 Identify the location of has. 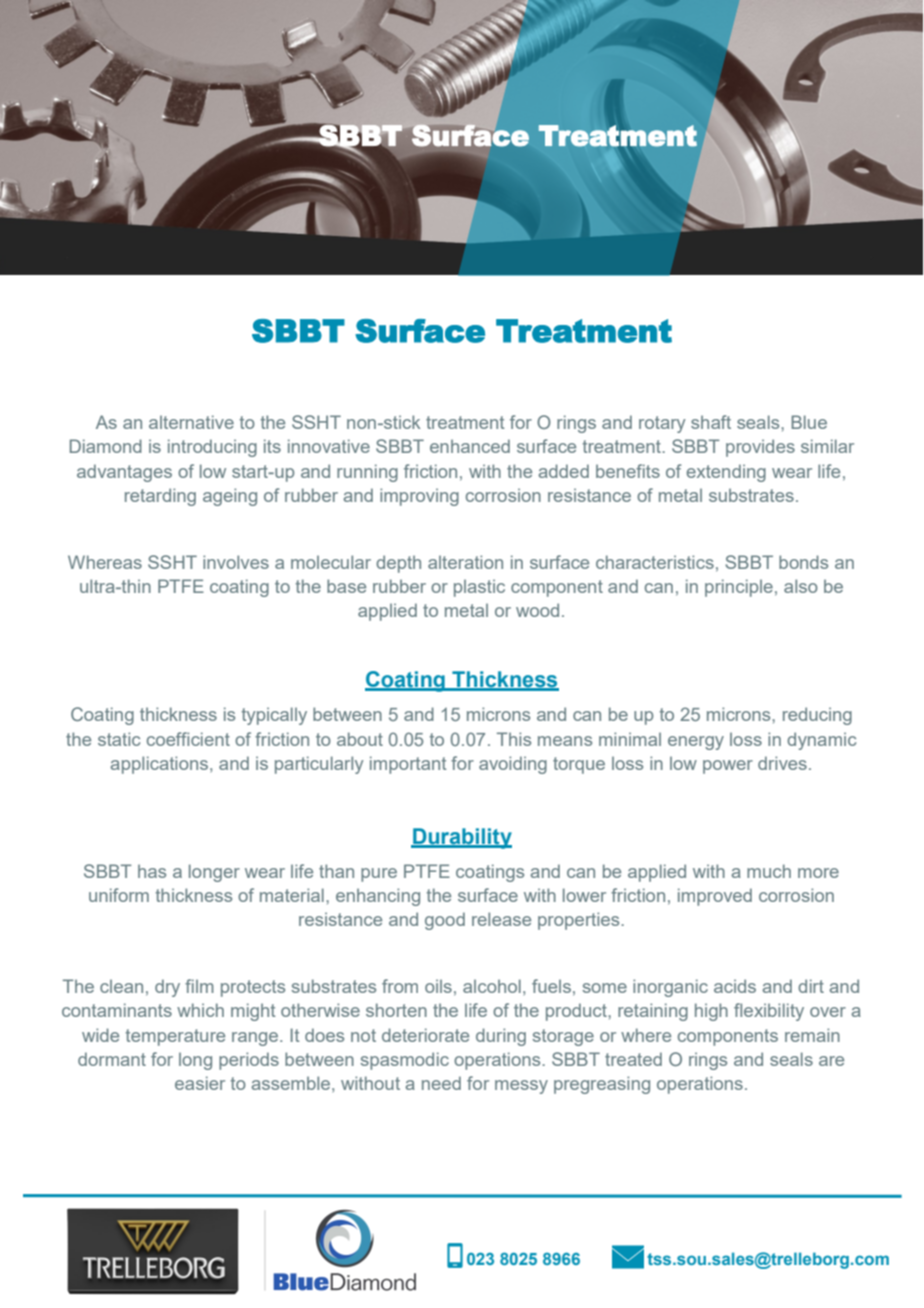
(152, 871).
